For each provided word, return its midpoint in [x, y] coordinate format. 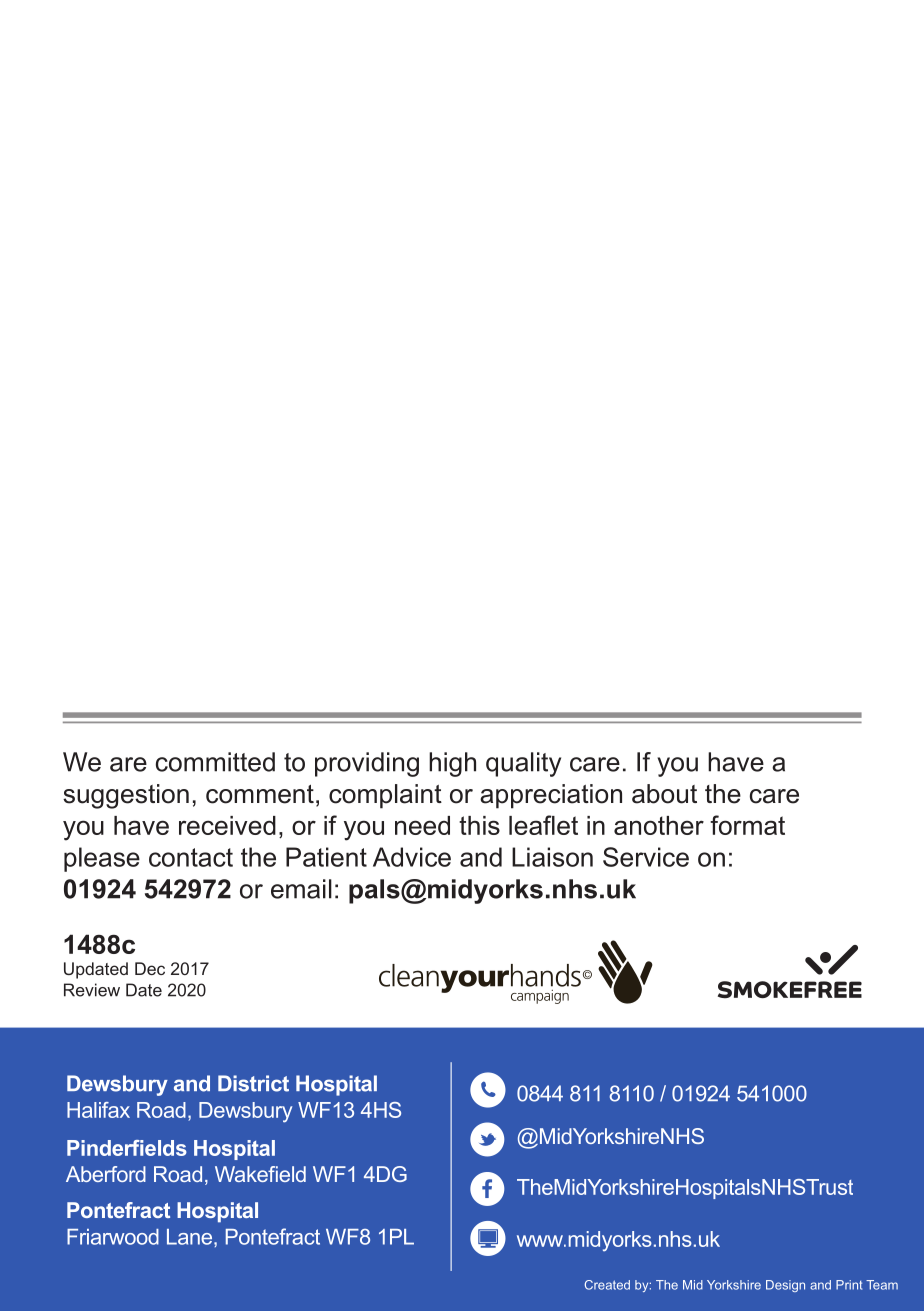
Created [607, 1285]
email [301, 889]
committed [215, 762]
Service [646, 857]
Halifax [98, 1110]
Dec [150, 968]
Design [785, 1286]
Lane [191, 1237]
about [664, 794]
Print [849, 1285]
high [452, 764]
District [253, 1083]
